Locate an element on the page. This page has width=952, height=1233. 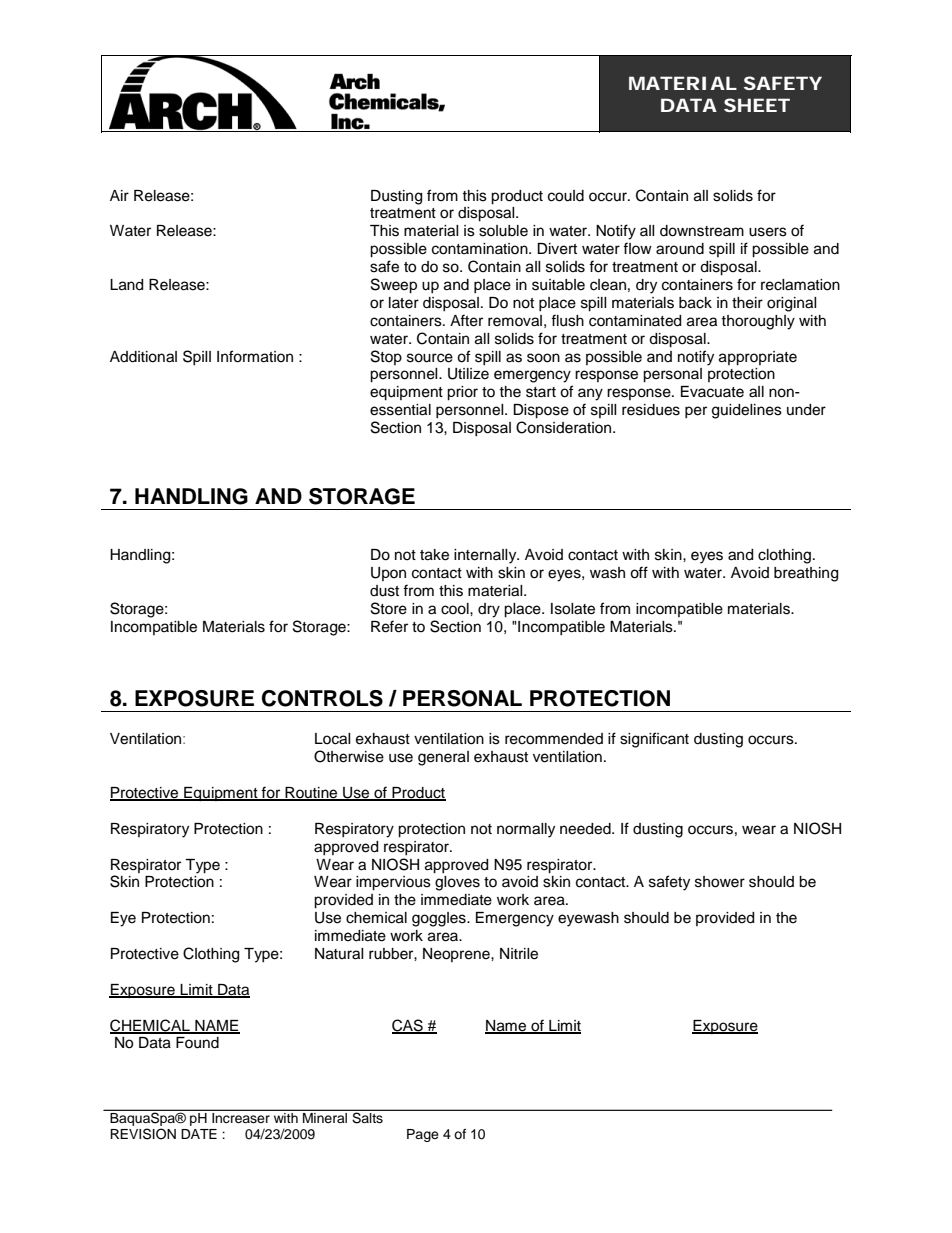
Nitrile is located at coordinates (519, 954).
